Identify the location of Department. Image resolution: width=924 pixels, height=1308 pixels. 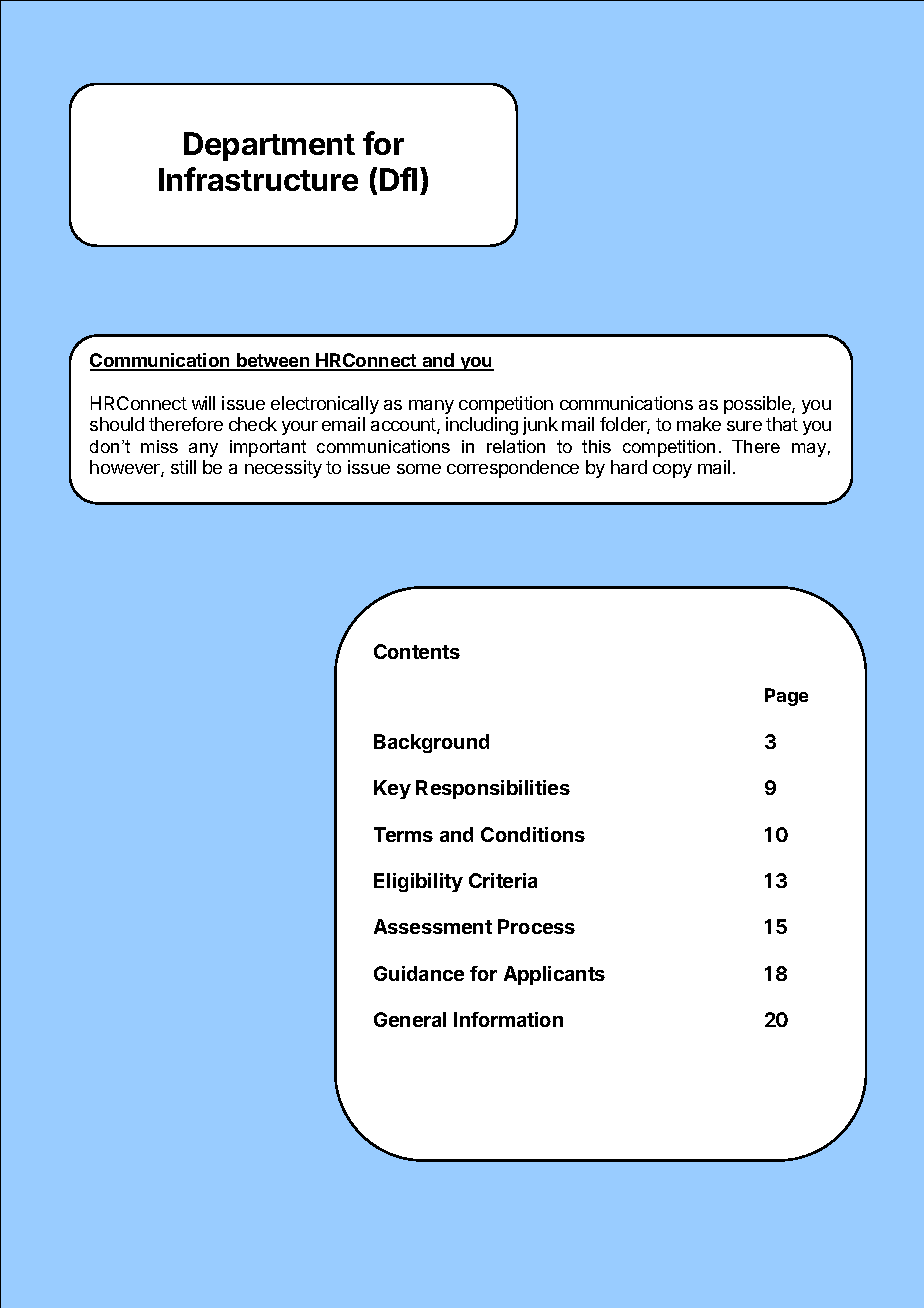
(269, 146).
